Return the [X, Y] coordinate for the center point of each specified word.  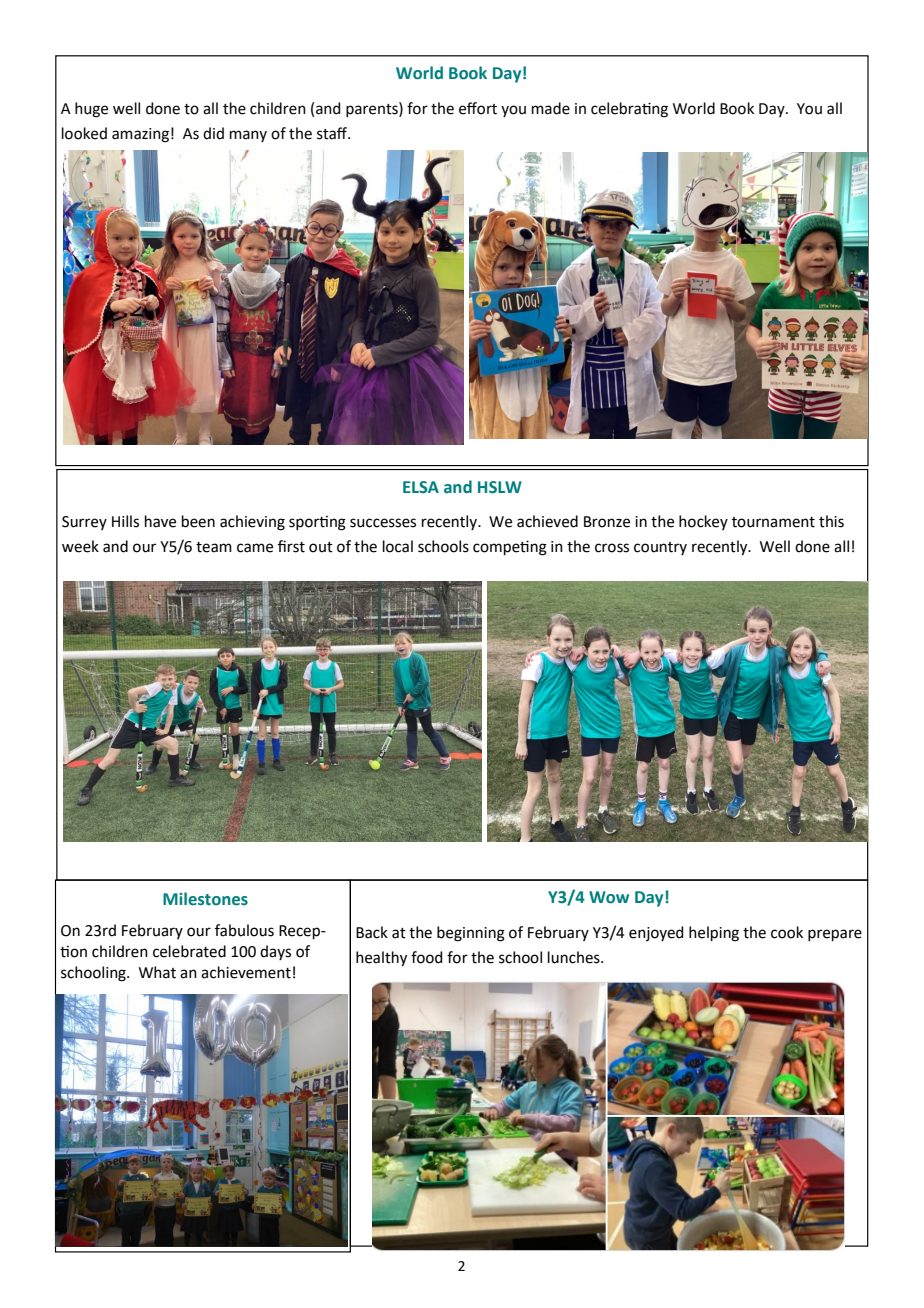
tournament [773, 522]
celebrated [189, 951]
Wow [609, 897]
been [198, 521]
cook [787, 932]
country [660, 548]
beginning [471, 934]
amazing [140, 135]
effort [478, 108]
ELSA [421, 487]
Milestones [205, 899]
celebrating [629, 110]
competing [510, 548]
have [160, 521]
